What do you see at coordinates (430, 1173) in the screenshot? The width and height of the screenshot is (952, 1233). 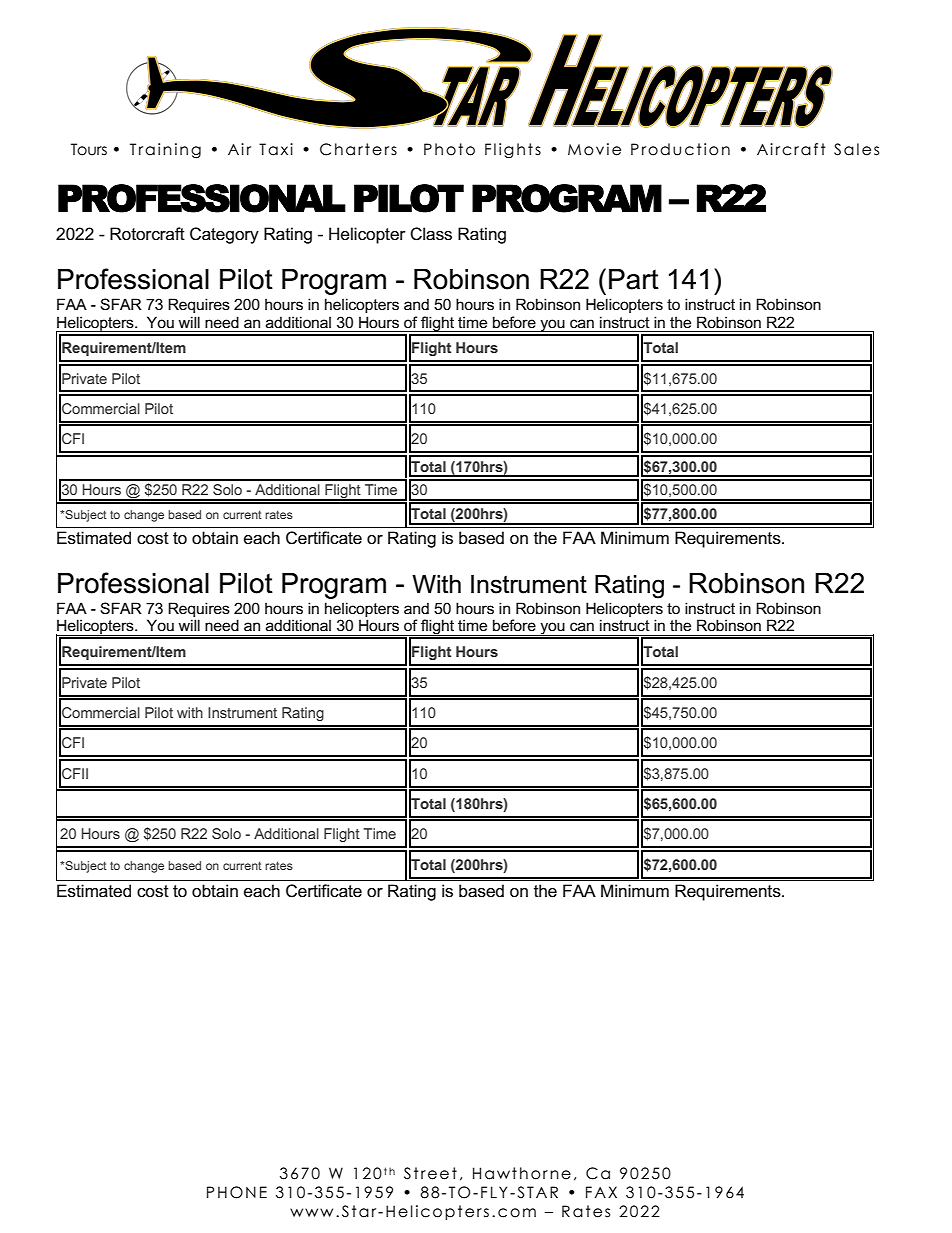 I see `Street` at bounding box center [430, 1173].
